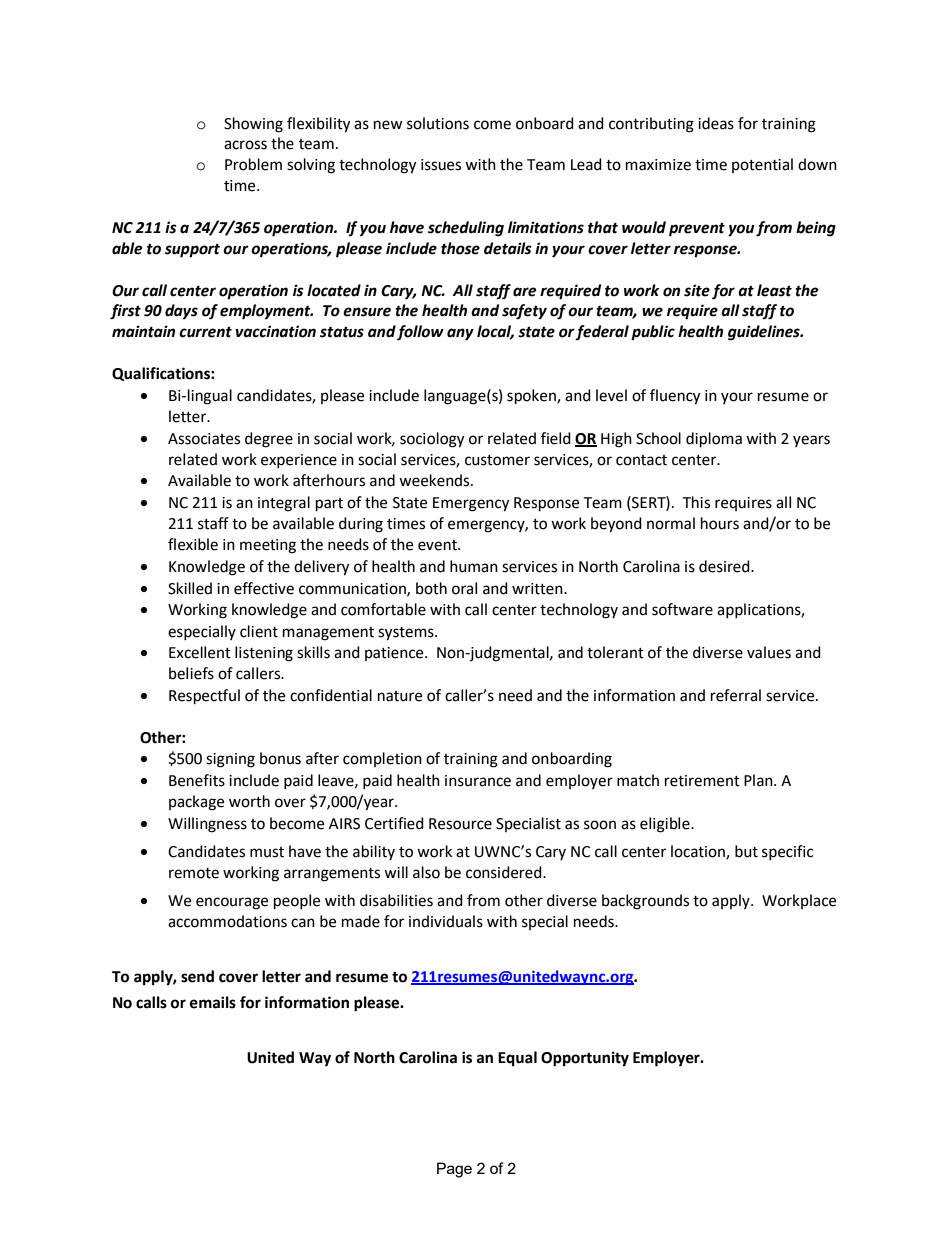 The image size is (952, 1233). I want to click on encourage, so click(232, 903).
